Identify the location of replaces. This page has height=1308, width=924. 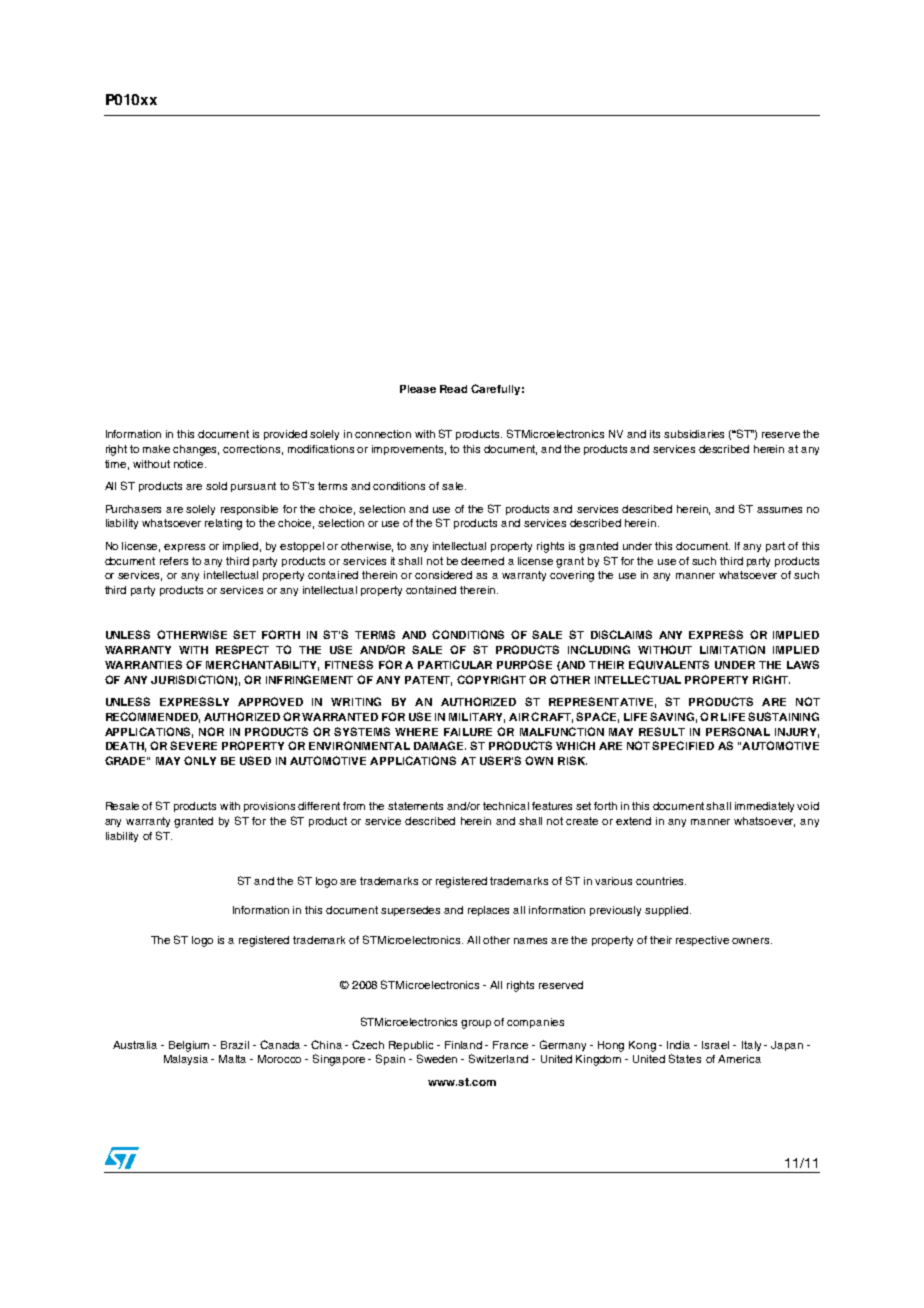
(488, 911).
